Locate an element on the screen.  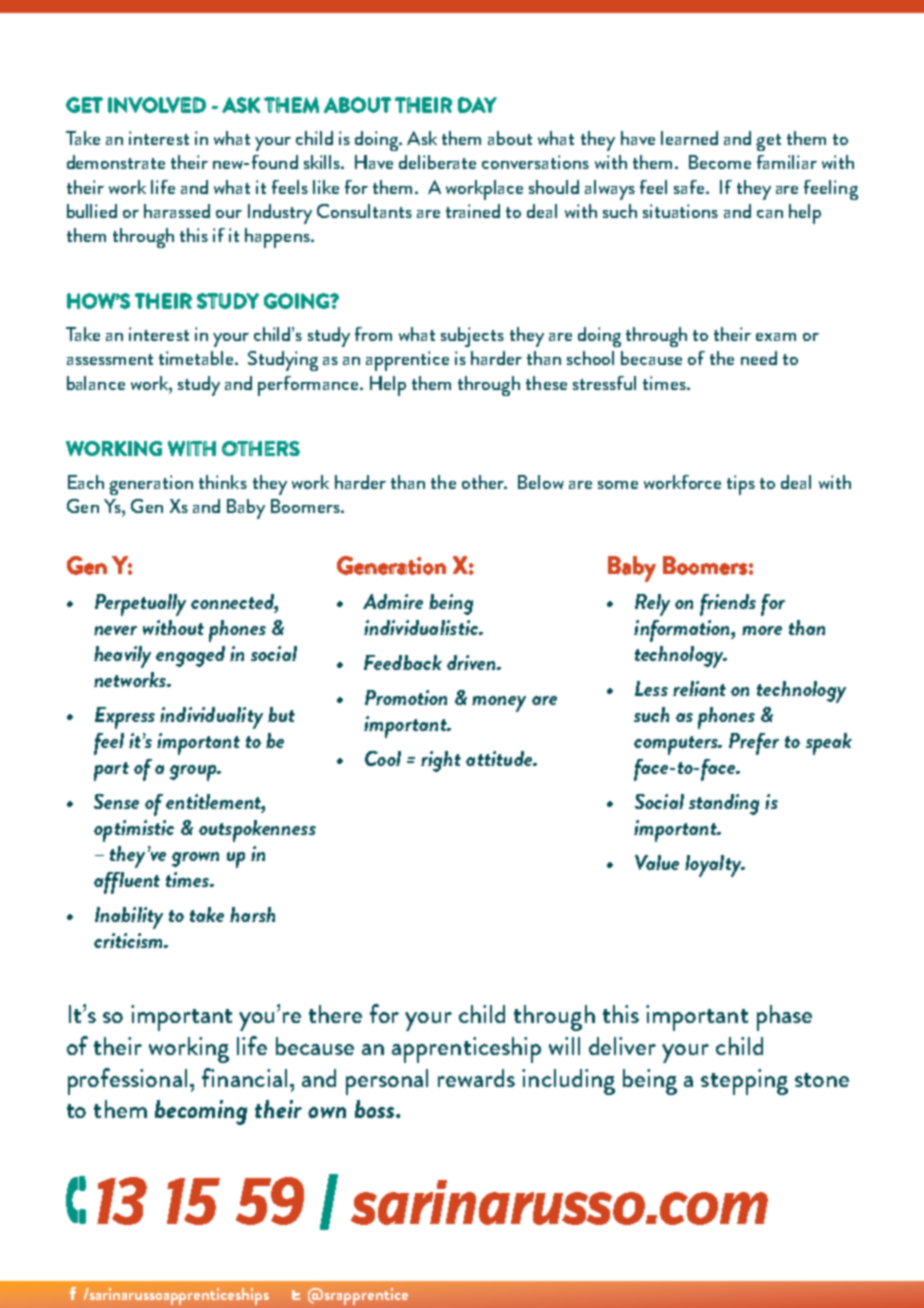
stepping is located at coordinates (744, 1082).
